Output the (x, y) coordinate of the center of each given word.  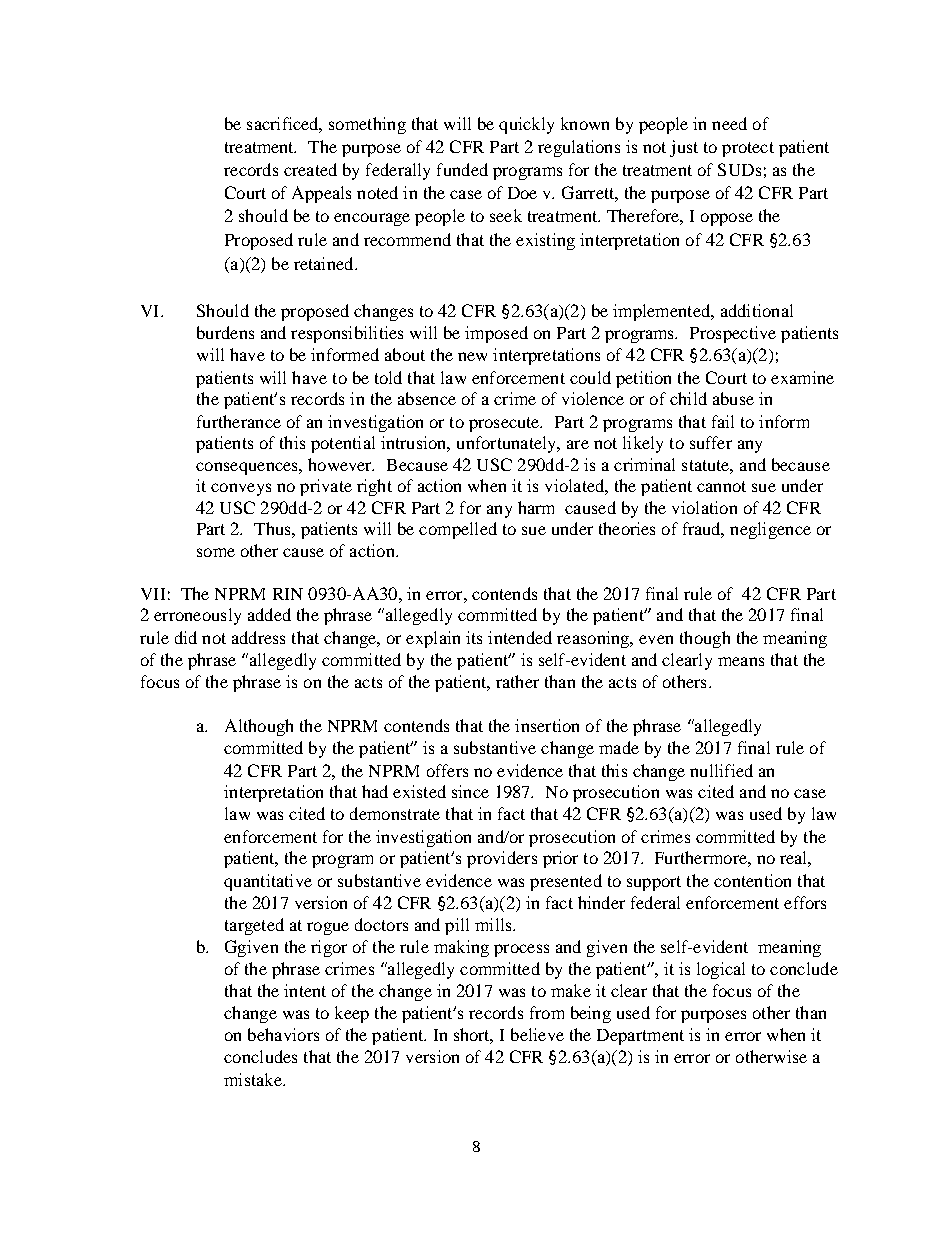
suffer (711, 442)
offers (447, 770)
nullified (721, 770)
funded (462, 169)
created (310, 169)
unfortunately (508, 444)
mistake (254, 1079)
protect (748, 149)
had (375, 791)
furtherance (239, 421)
